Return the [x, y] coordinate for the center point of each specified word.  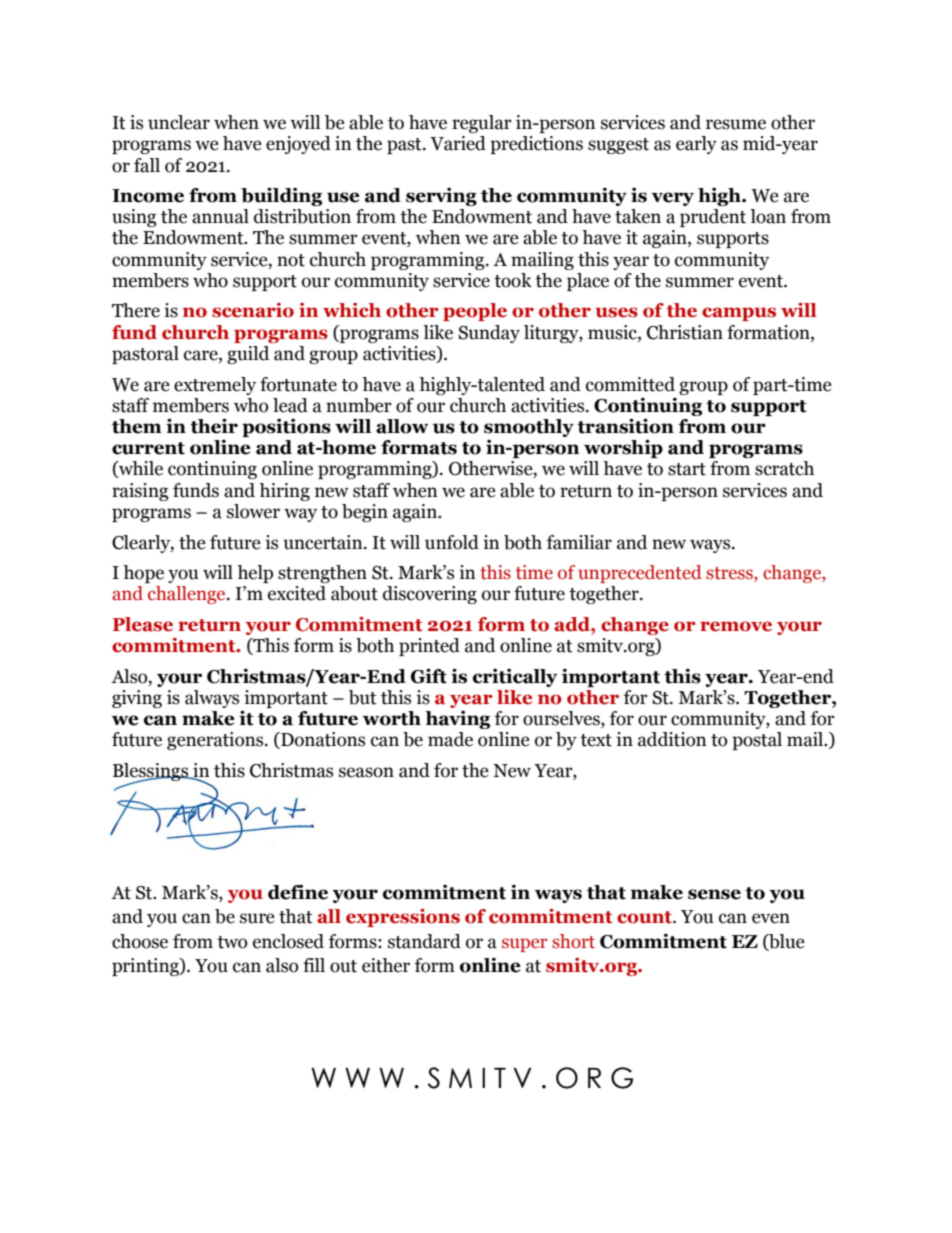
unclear [179, 122]
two [232, 942]
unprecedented [640, 574]
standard [424, 941]
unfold [452, 542]
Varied [458, 143]
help [255, 574]
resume [736, 124]
